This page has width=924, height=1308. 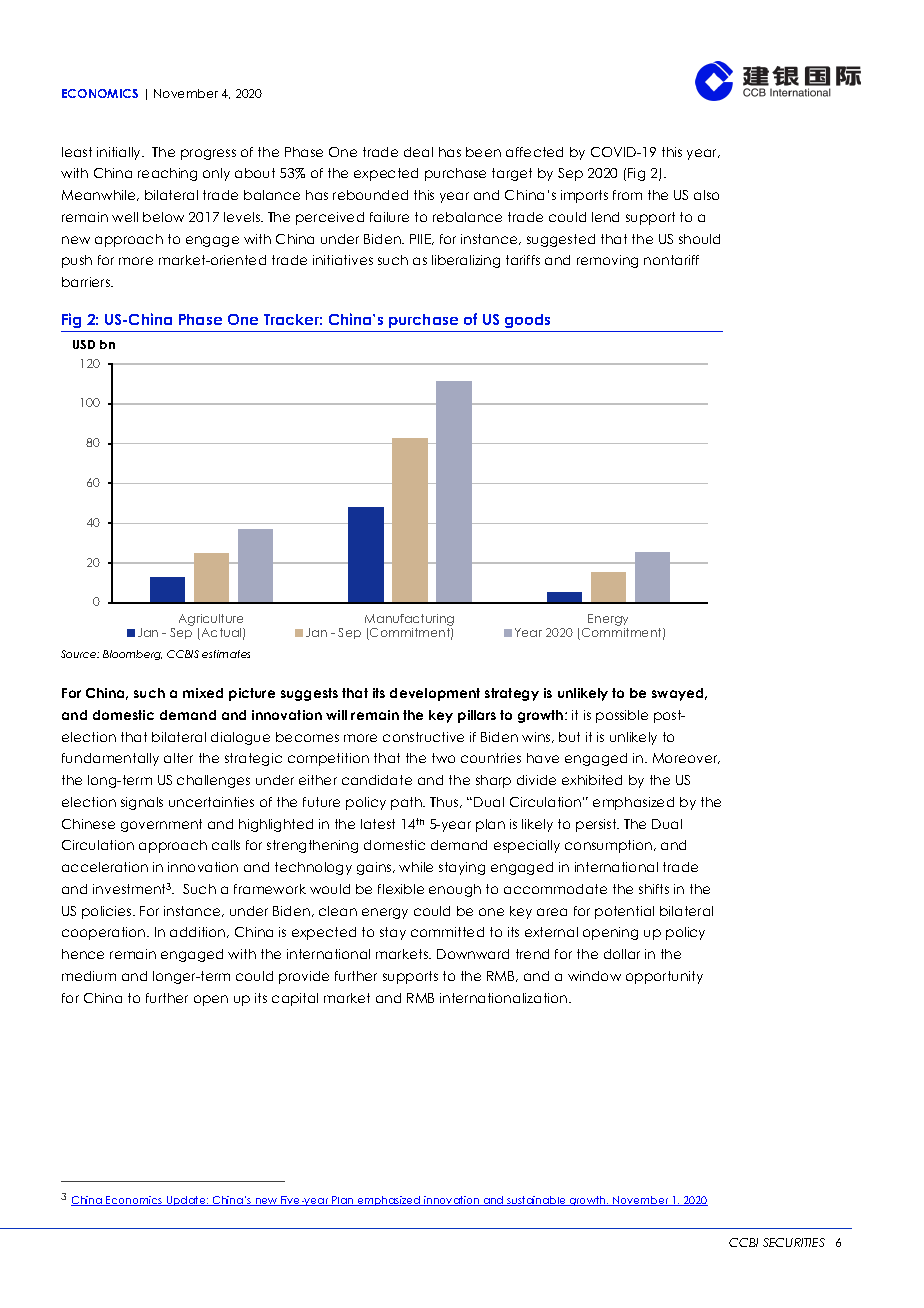 I want to click on development, so click(x=435, y=694).
